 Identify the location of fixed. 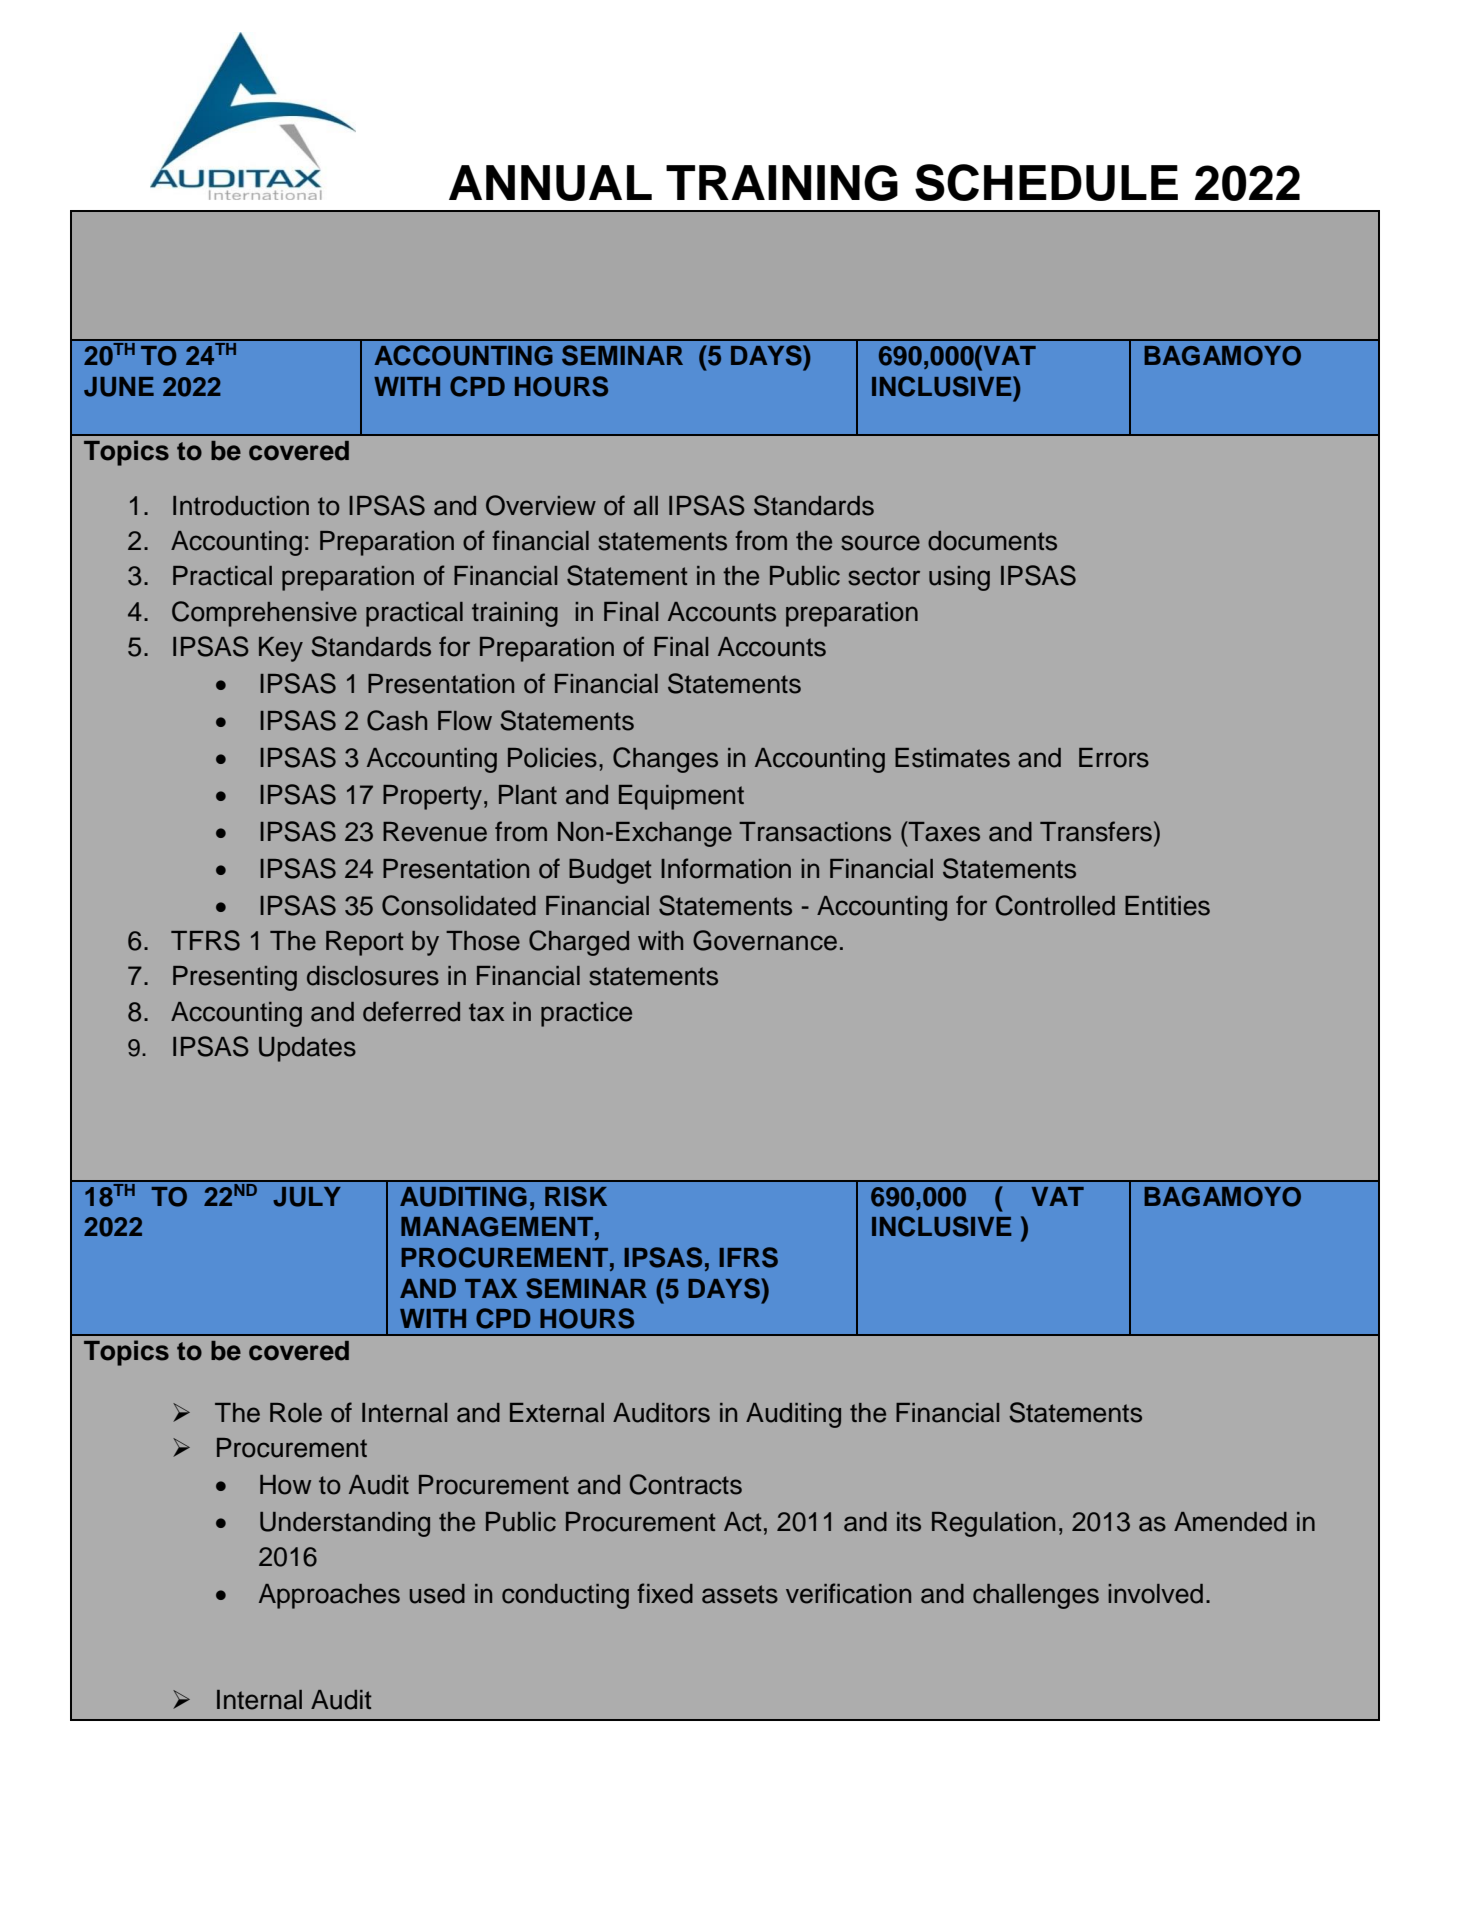
(665, 1593).
